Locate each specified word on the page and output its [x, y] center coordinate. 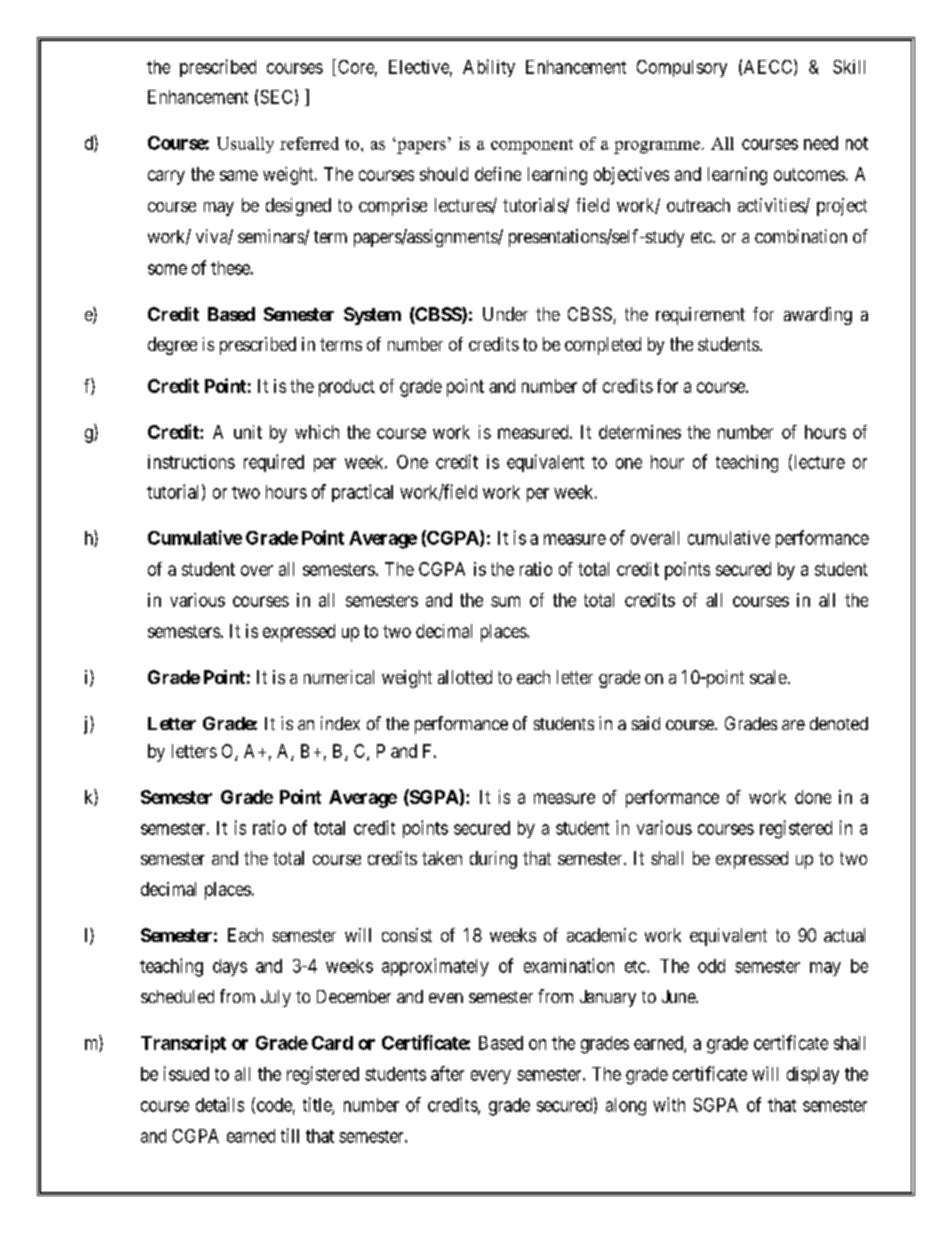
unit [248, 432]
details [220, 1104]
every [491, 1077]
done [813, 797]
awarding [818, 316]
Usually [245, 145]
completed [603, 346]
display [813, 1075]
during [493, 860]
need [821, 143]
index [340, 723]
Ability [489, 68]
